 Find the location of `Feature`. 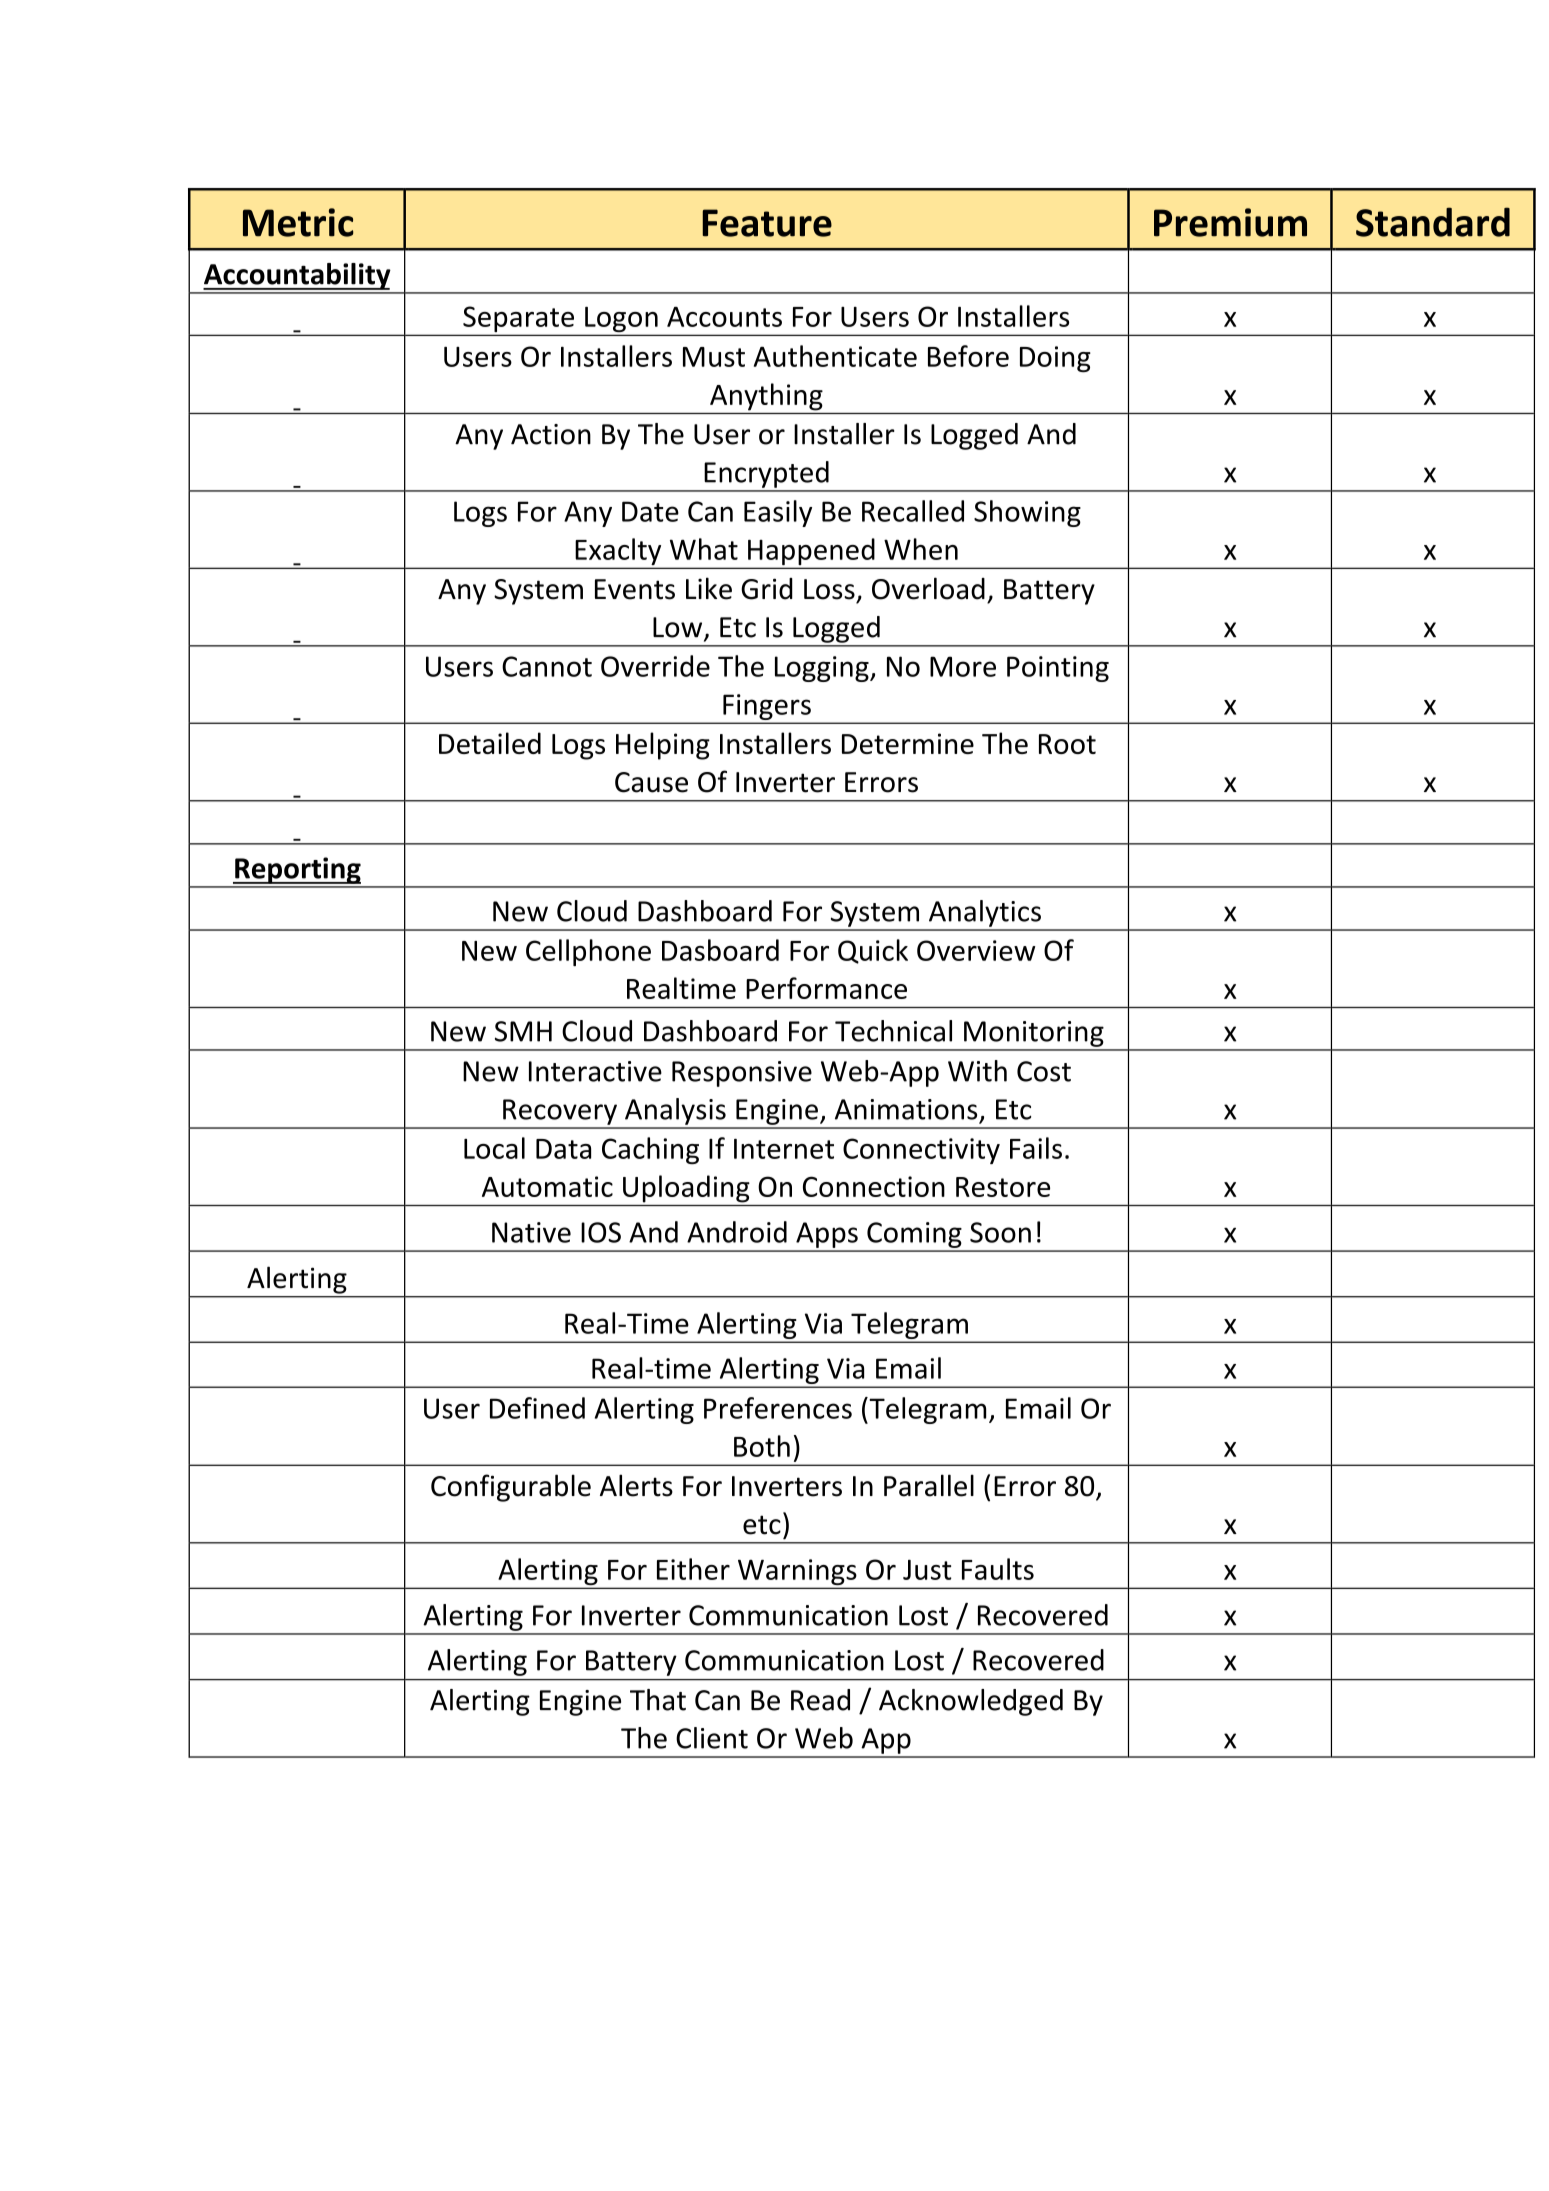

Feature is located at coordinates (767, 223).
